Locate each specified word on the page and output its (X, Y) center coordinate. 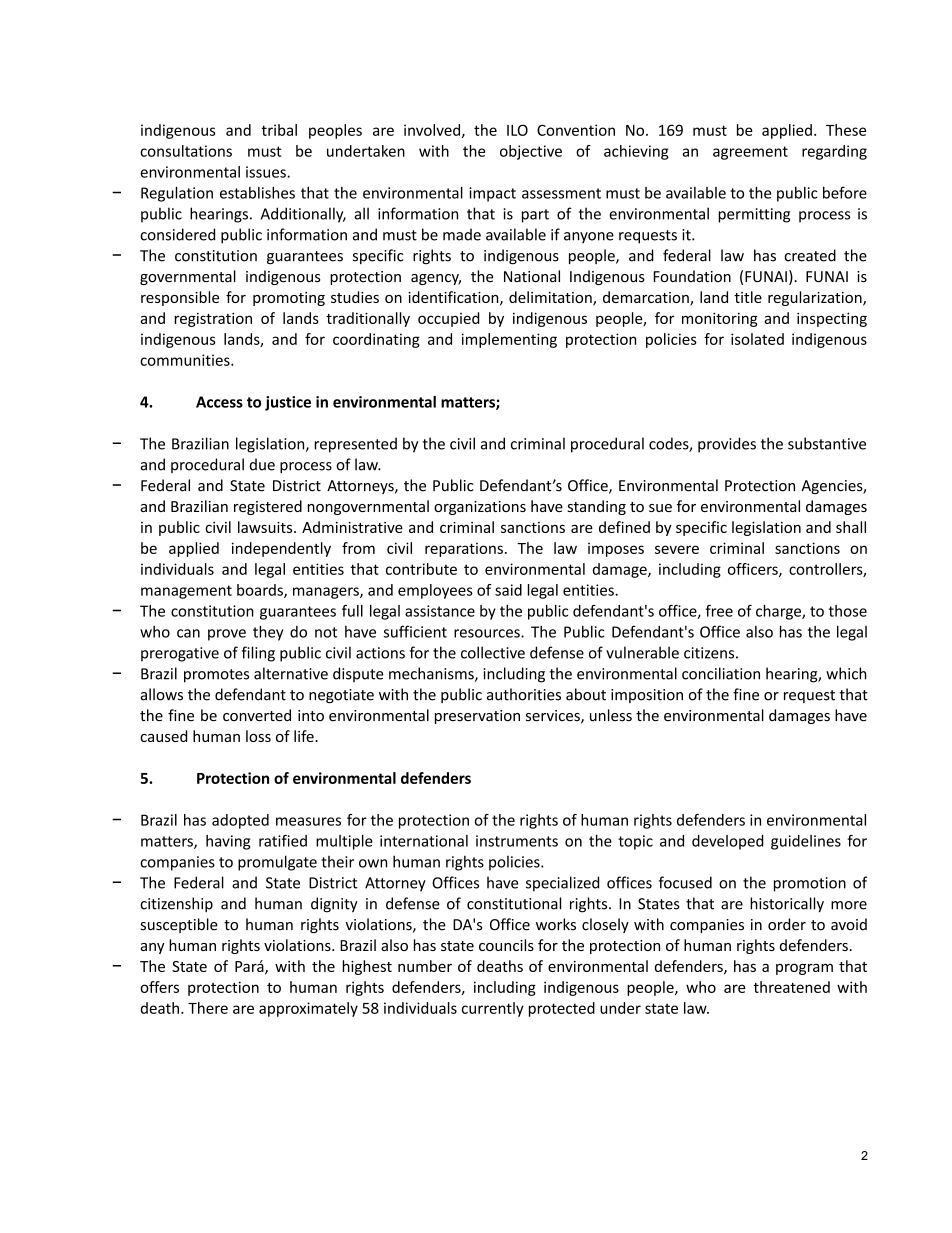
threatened (791, 987)
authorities (524, 694)
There (208, 1008)
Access (219, 402)
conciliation (721, 673)
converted (257, 715)
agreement (750, 153)
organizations (480, 508)
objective (531, 152)
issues (267, 172)
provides (727, 445)
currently (493, 1009)
